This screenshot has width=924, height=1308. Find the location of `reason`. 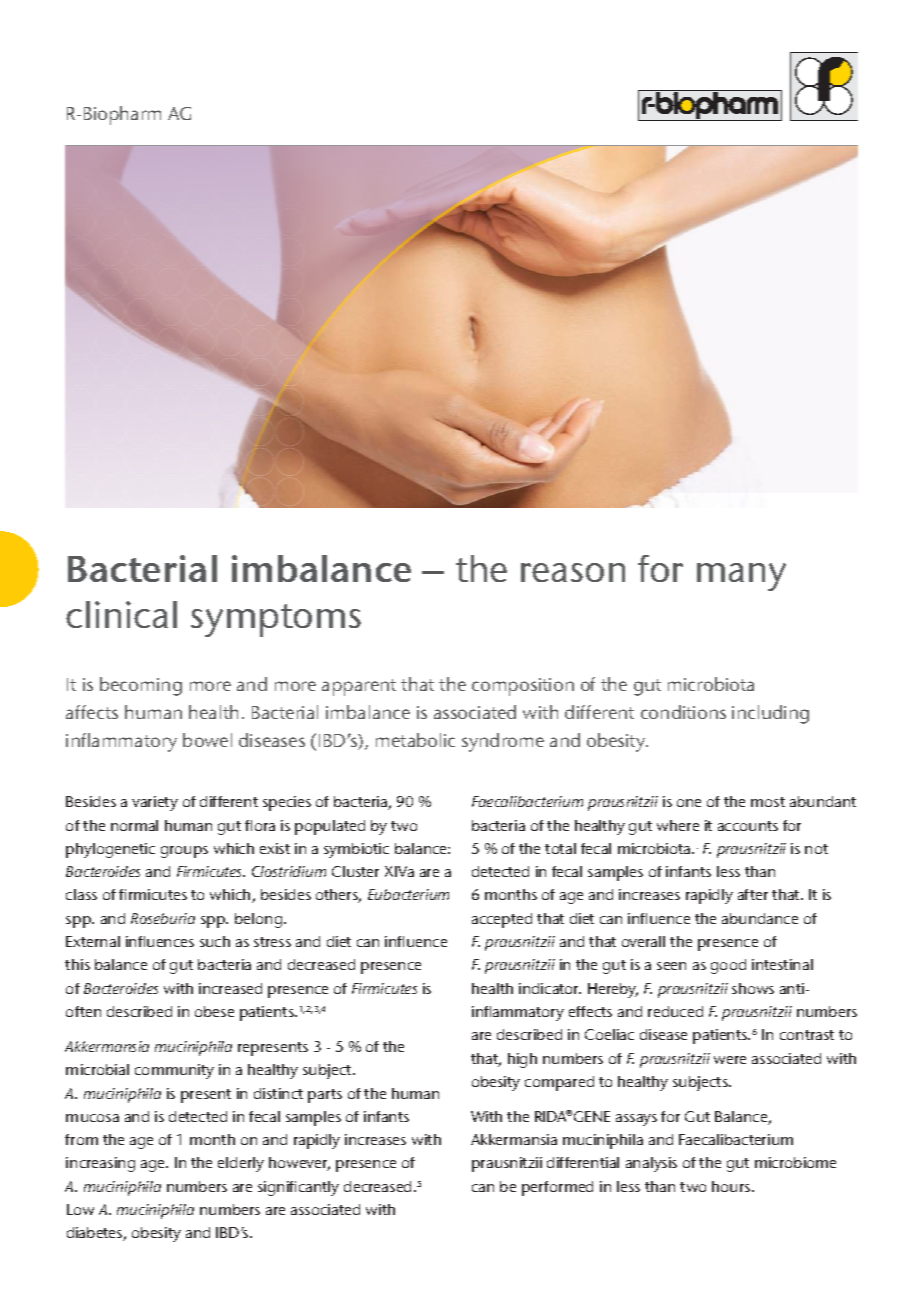

reason is located at coordinates (573, 572).
